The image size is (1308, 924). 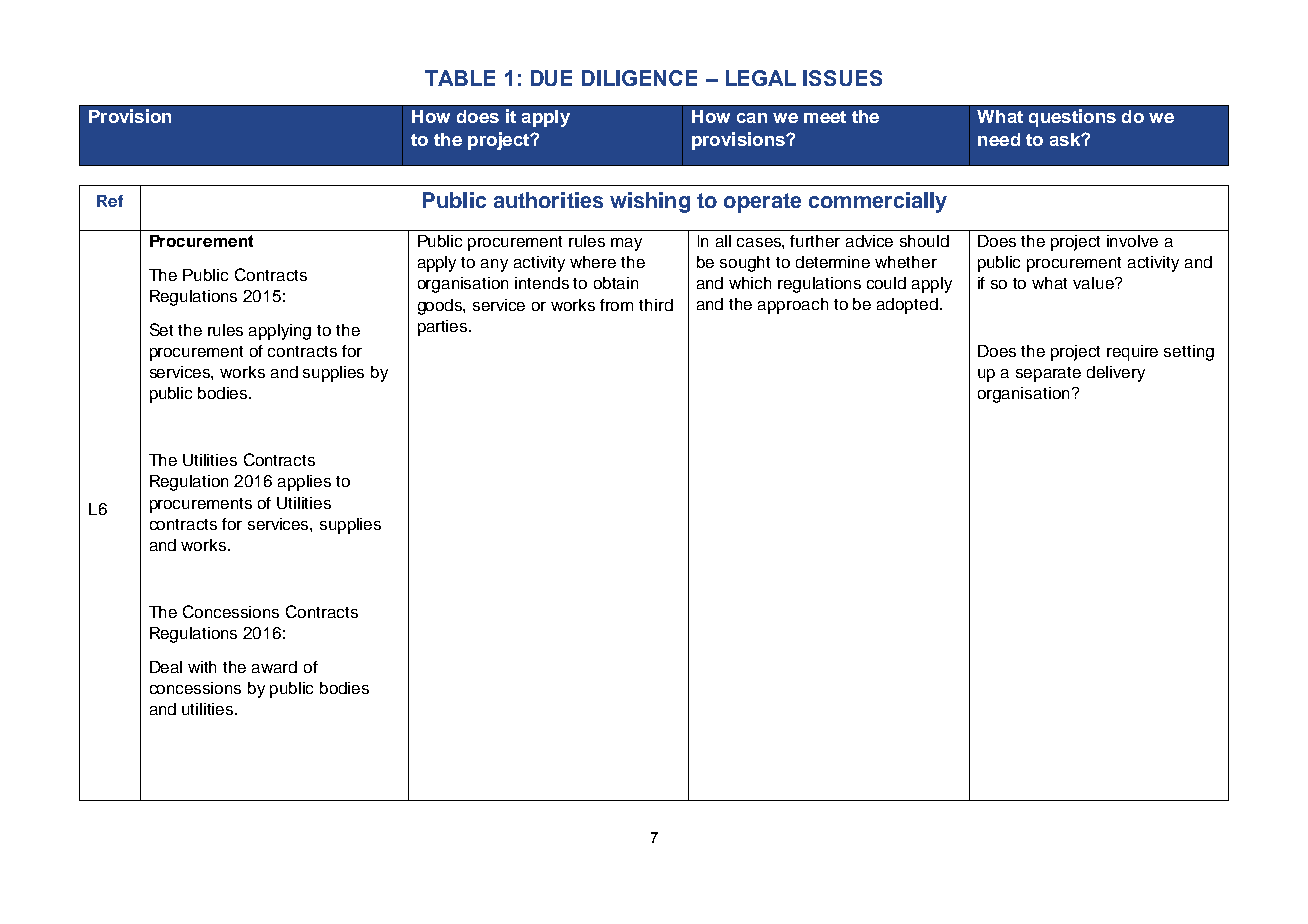 I want to click on DILIGENCE, so click(x=639, y=78).
